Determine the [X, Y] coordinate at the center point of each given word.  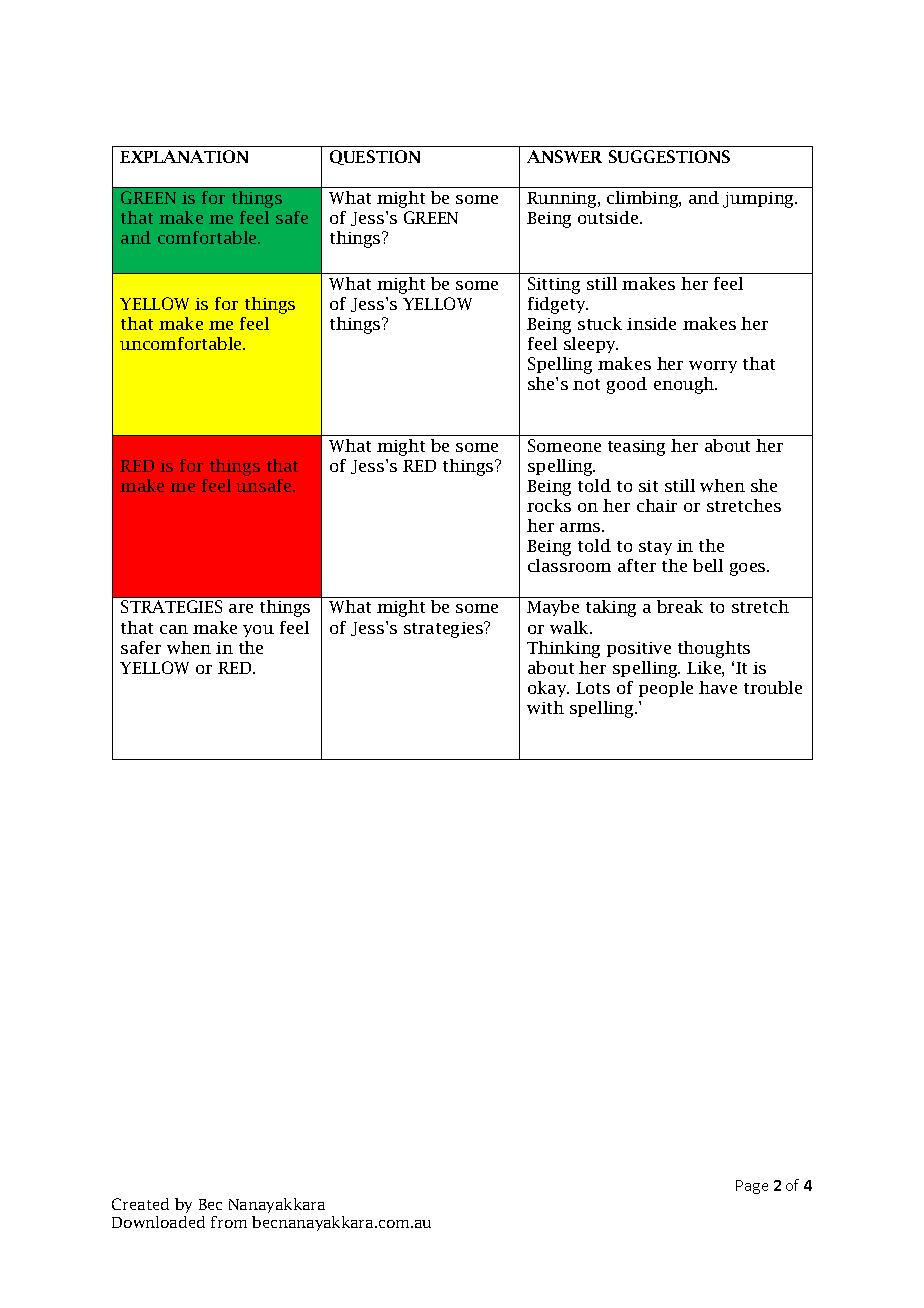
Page [752, 1187]
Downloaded [158, 1222]
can [174, 629]
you [258, 631]
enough [685, 385]
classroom [569, 565]
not [586, 384]
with [545, 707]
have [718, 687]
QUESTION [375, 157]
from [229, 1222]
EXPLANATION [184, 156]
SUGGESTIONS [669, 156]
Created [140, 1204]
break [680, 606]
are [241, 608]
